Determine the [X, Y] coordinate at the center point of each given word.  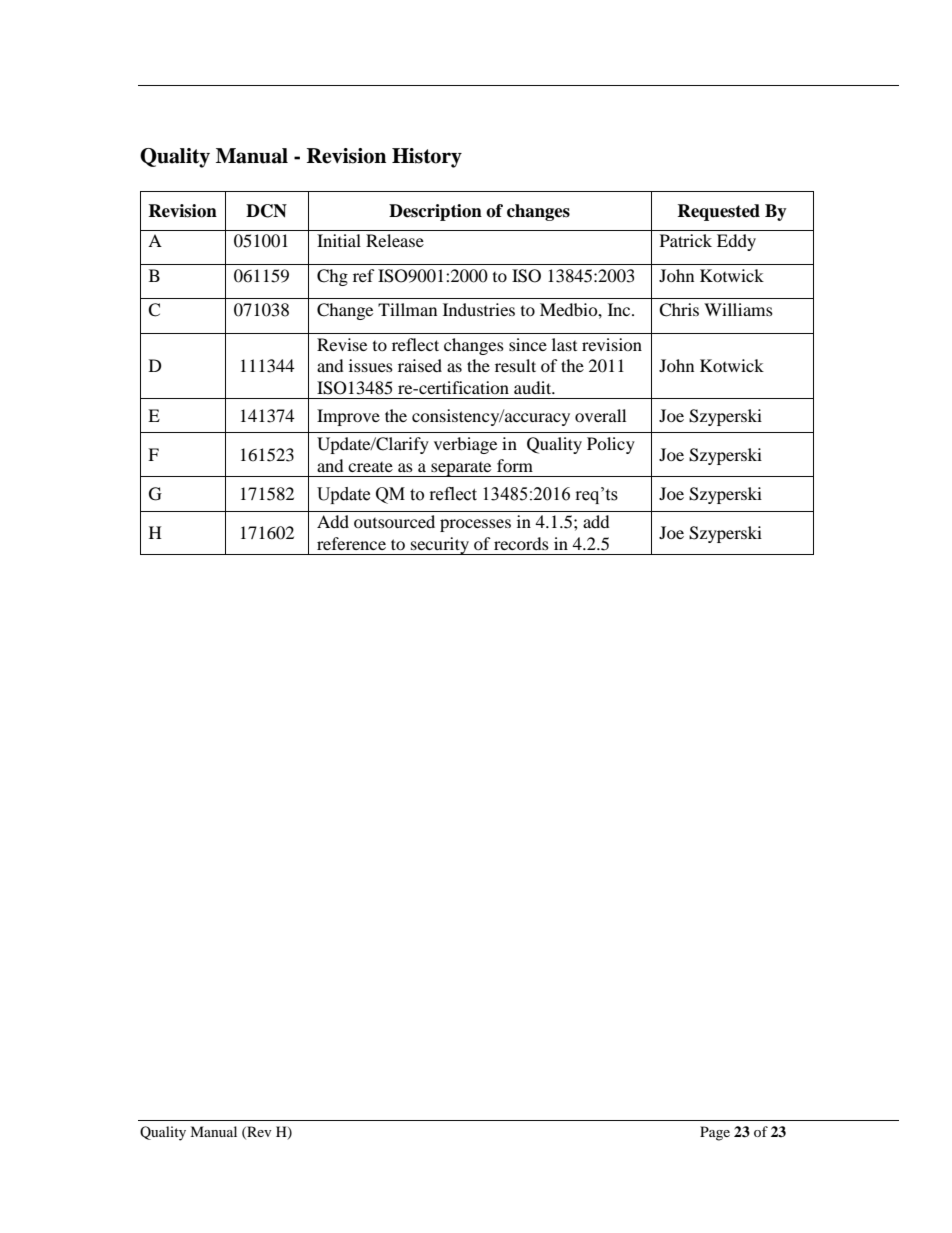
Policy [611, 445]
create [370, 467]
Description [435, 212]
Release [395, 240]
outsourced [394, 521]
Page [715, 1133]
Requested [718, 212]
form [515, 465]
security [440, 546]
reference [351, 543]
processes [475, 525]
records [521, 543]
